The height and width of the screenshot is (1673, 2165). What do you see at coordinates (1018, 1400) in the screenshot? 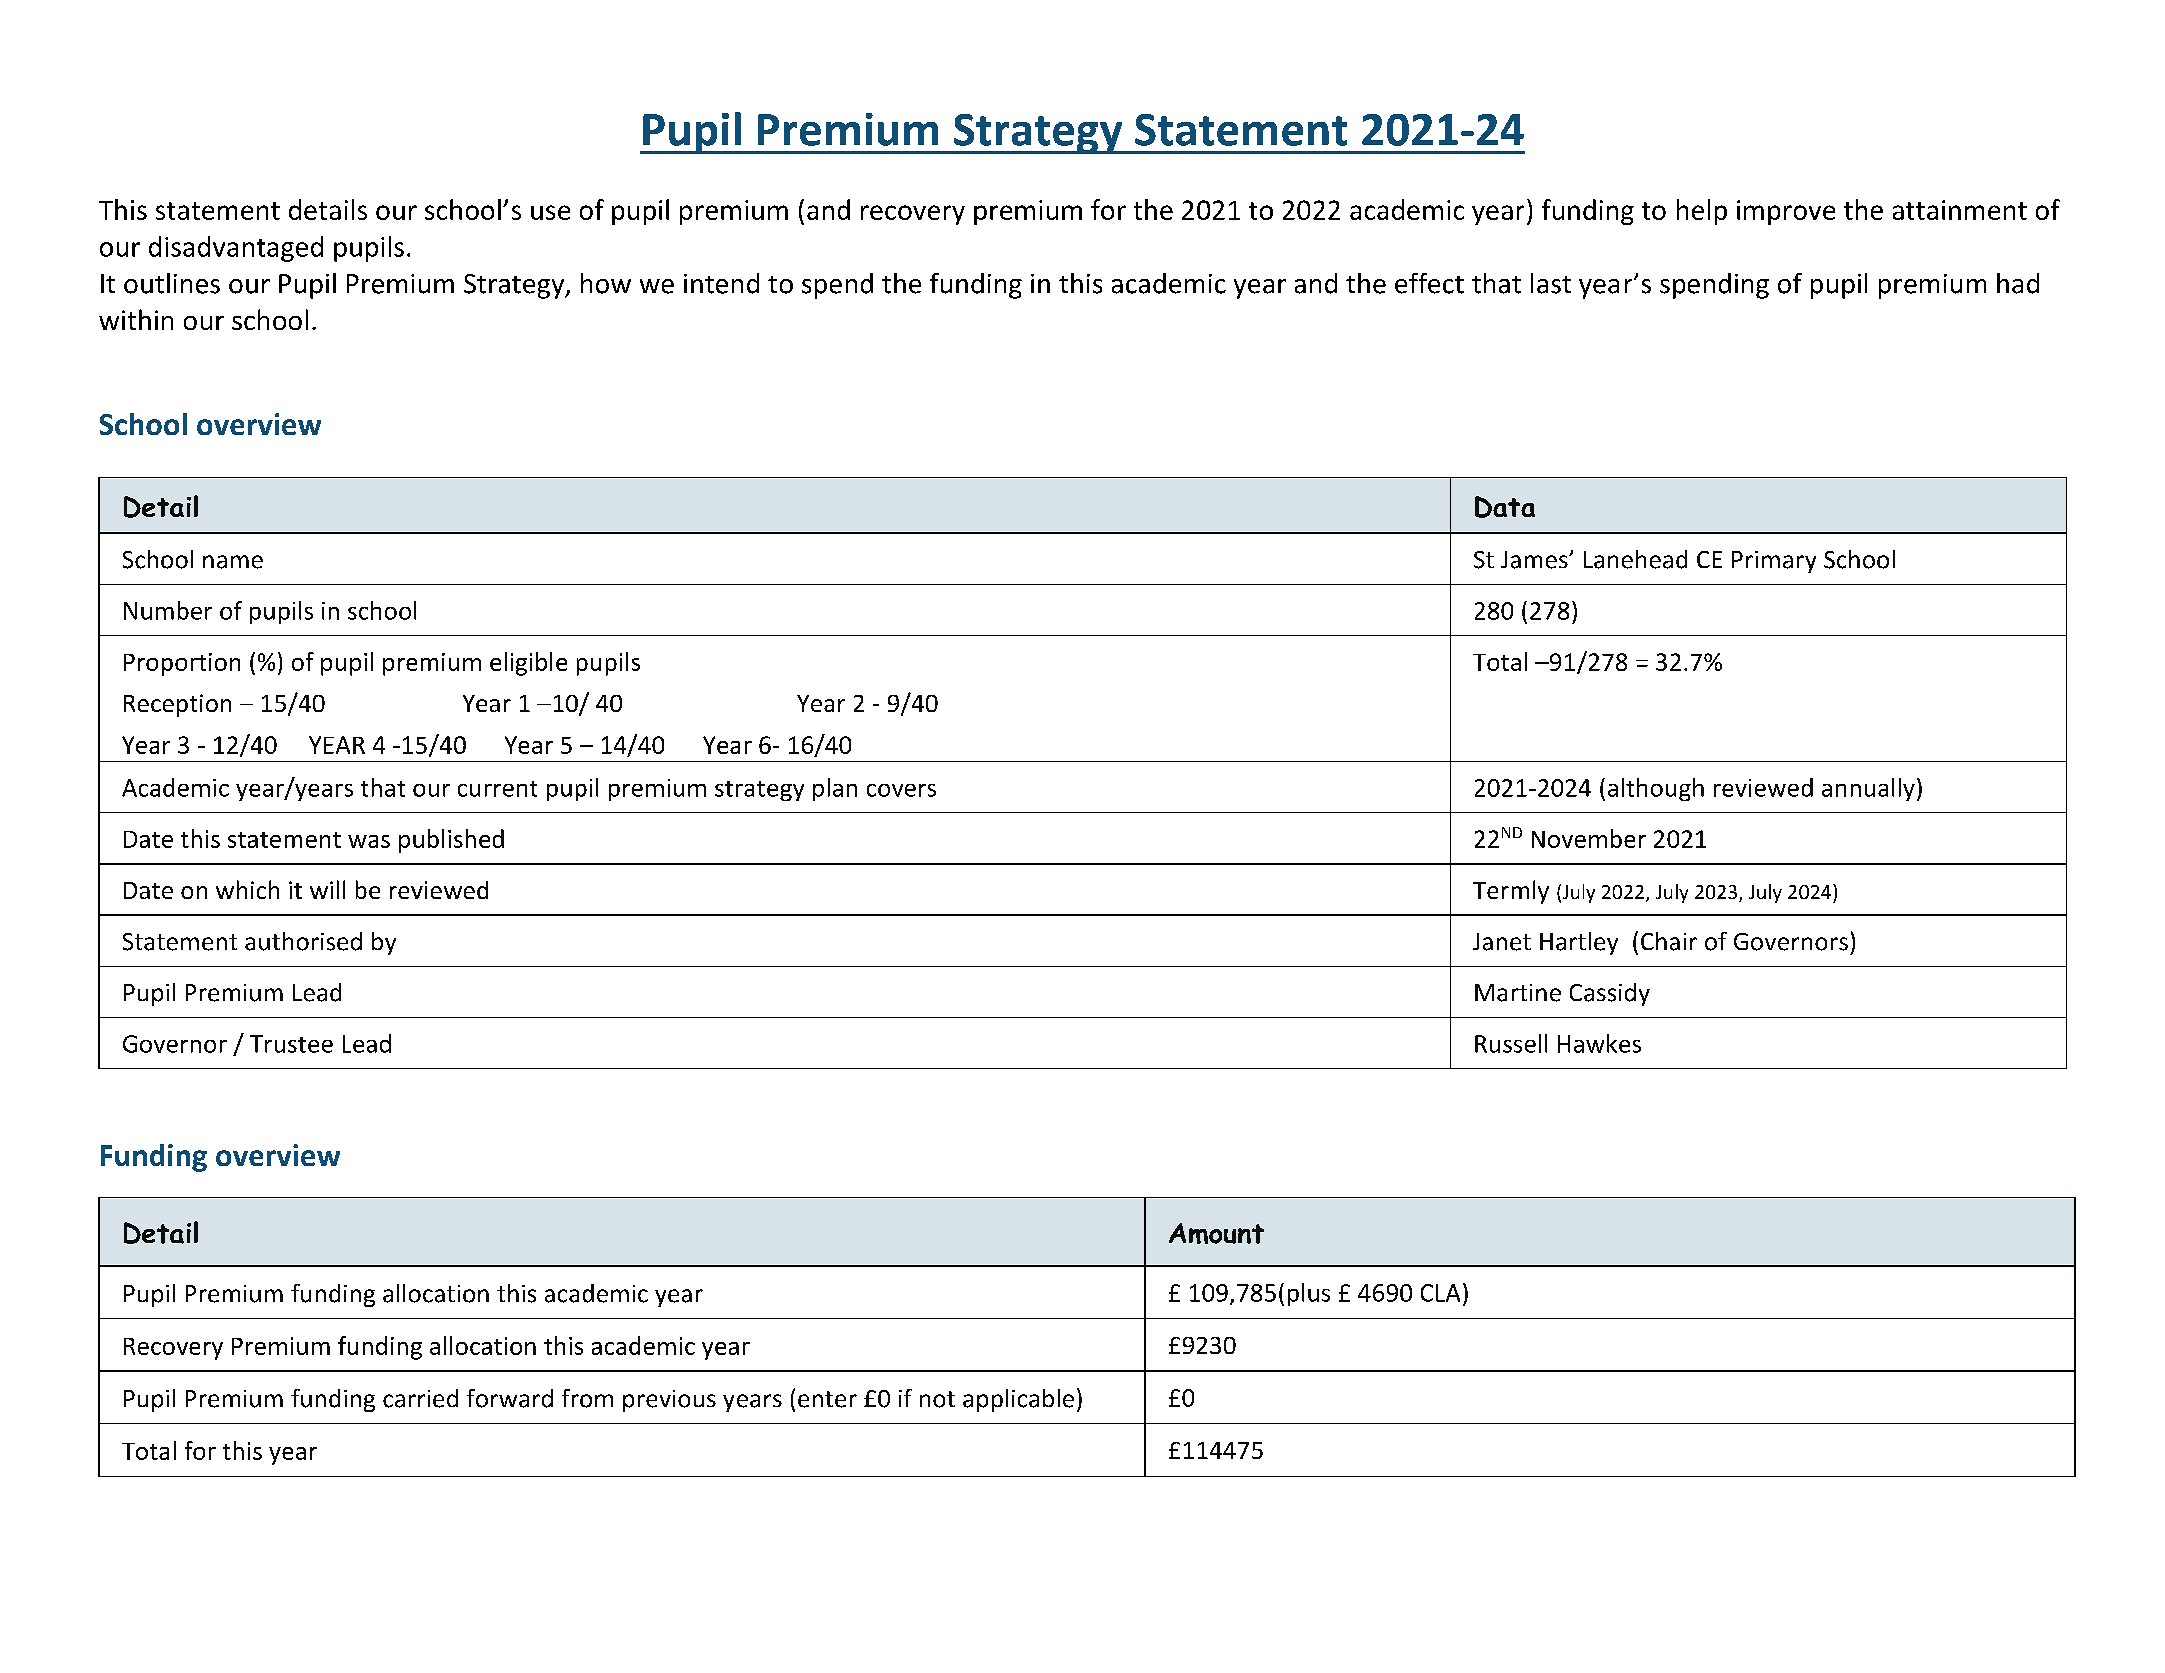
I see `applicable` at bounding box center [1018, 1400].
